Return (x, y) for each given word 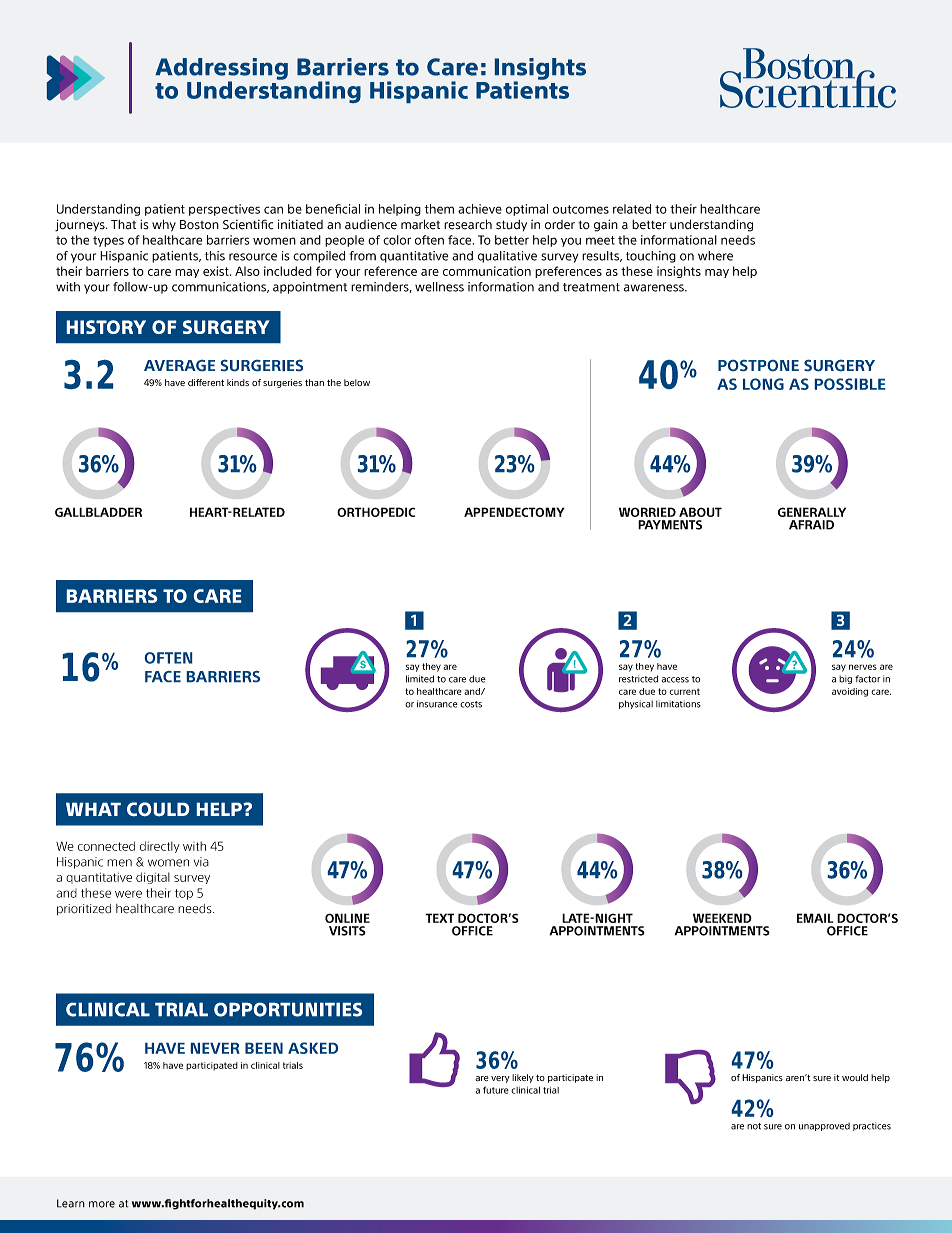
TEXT (439, 918)
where (715, 256)
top (184, 894)
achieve (480, 209)
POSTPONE (758, 365)
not (754, 1126)
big (845, 679)
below (357, 382)
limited (420, 679)
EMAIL (815, 918)
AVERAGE (179, 365)
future (496, 1090)
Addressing (221, 70)
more (102, 1204)
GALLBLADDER (98, 512)
